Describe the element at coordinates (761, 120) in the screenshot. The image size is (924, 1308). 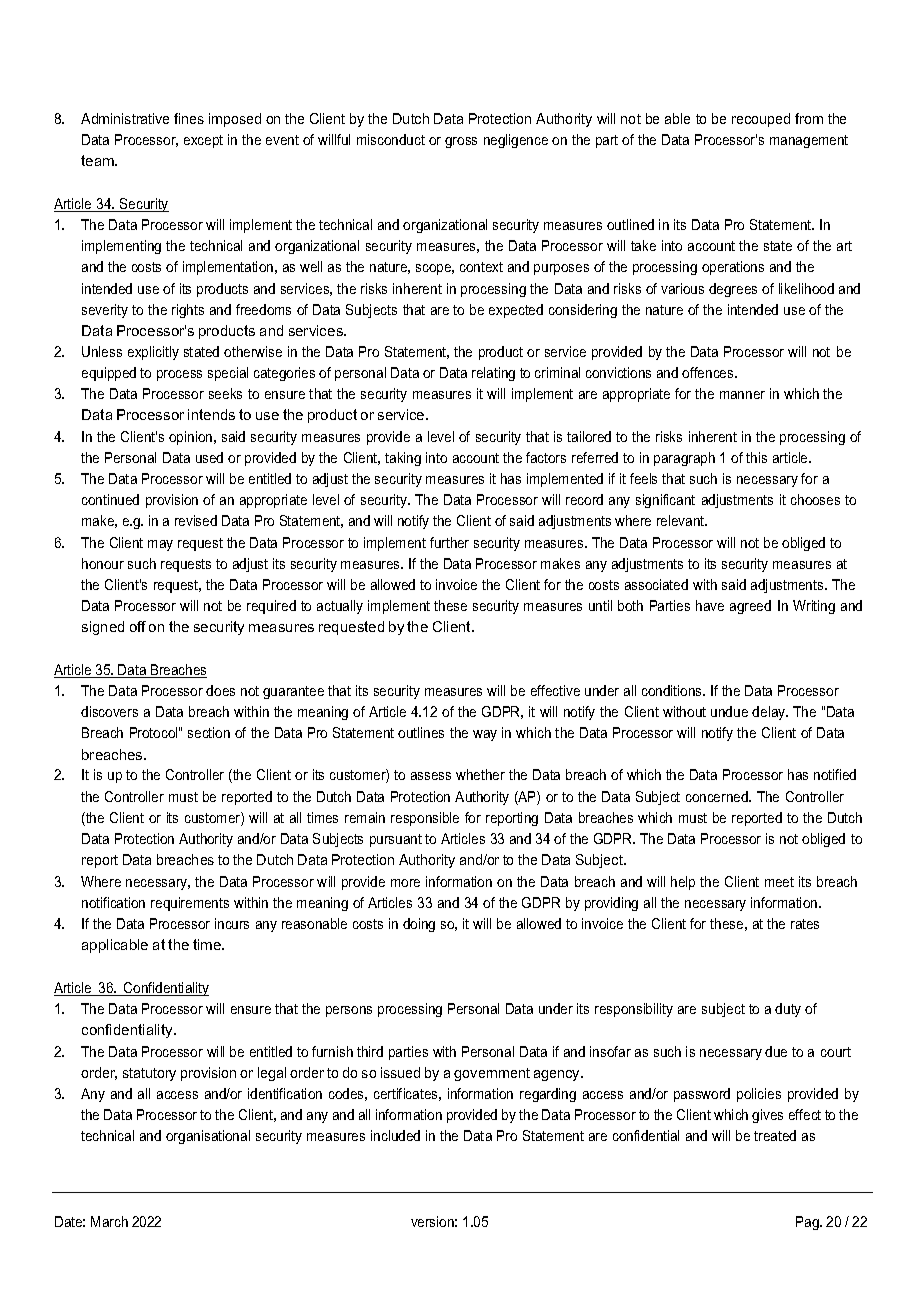
I see `recouped` at that location.
